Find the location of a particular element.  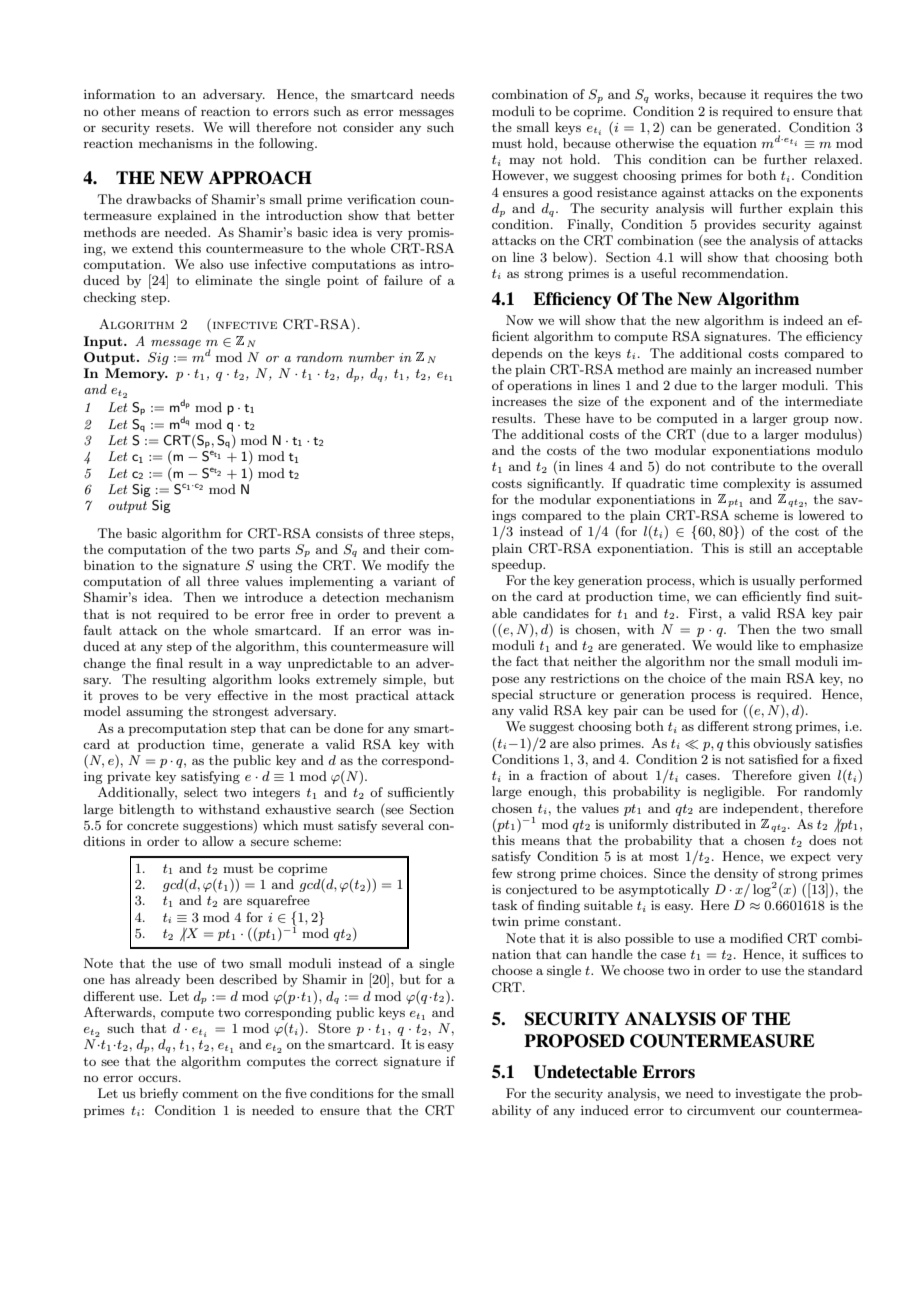

increases is located at coordinates (519, 401).
